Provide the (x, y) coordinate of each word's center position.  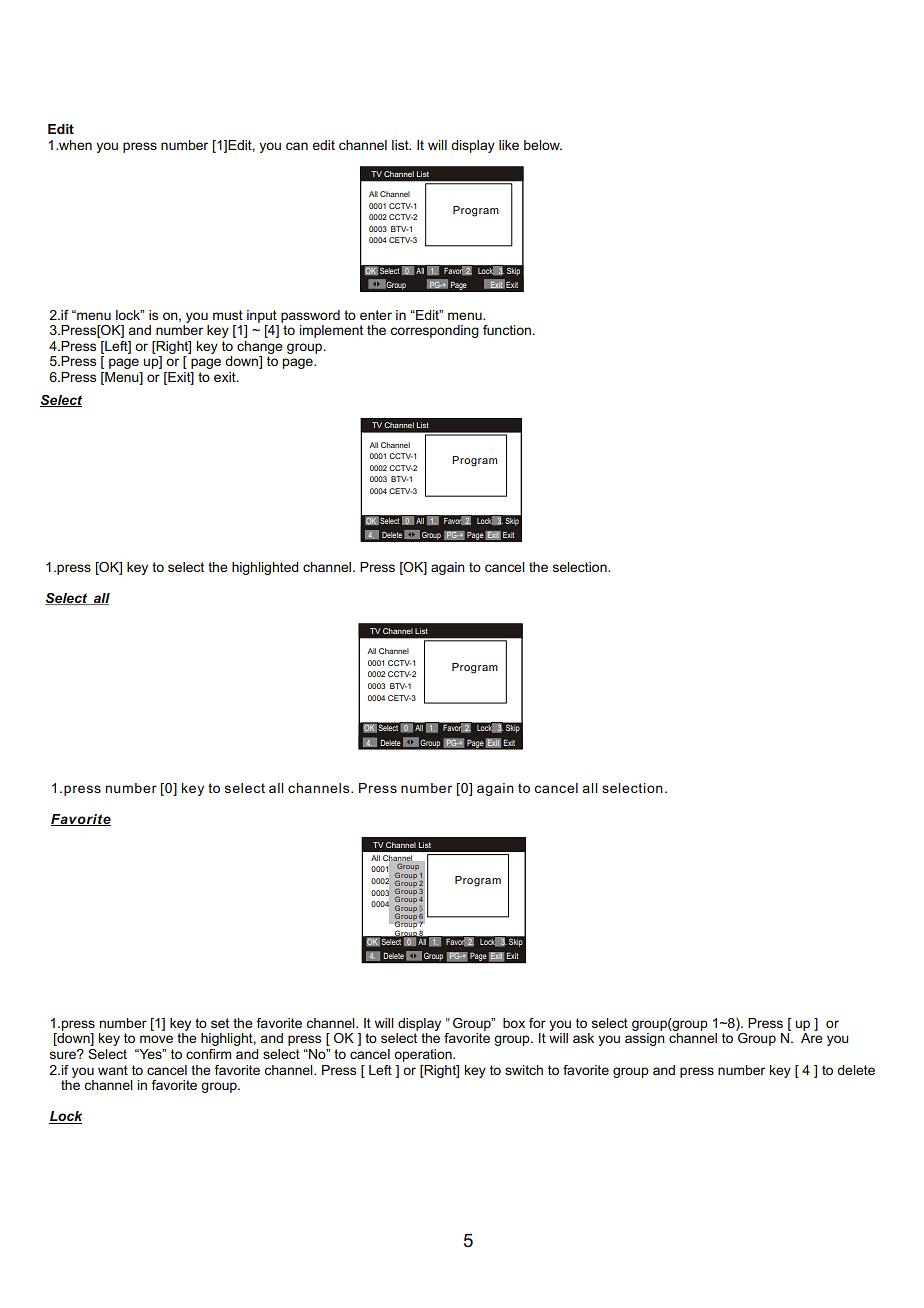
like (509, 145)
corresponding (434, 331)
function (507, 330)
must (228, 315)
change (260, 347)
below (543, 145)
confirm (208, 1054)
